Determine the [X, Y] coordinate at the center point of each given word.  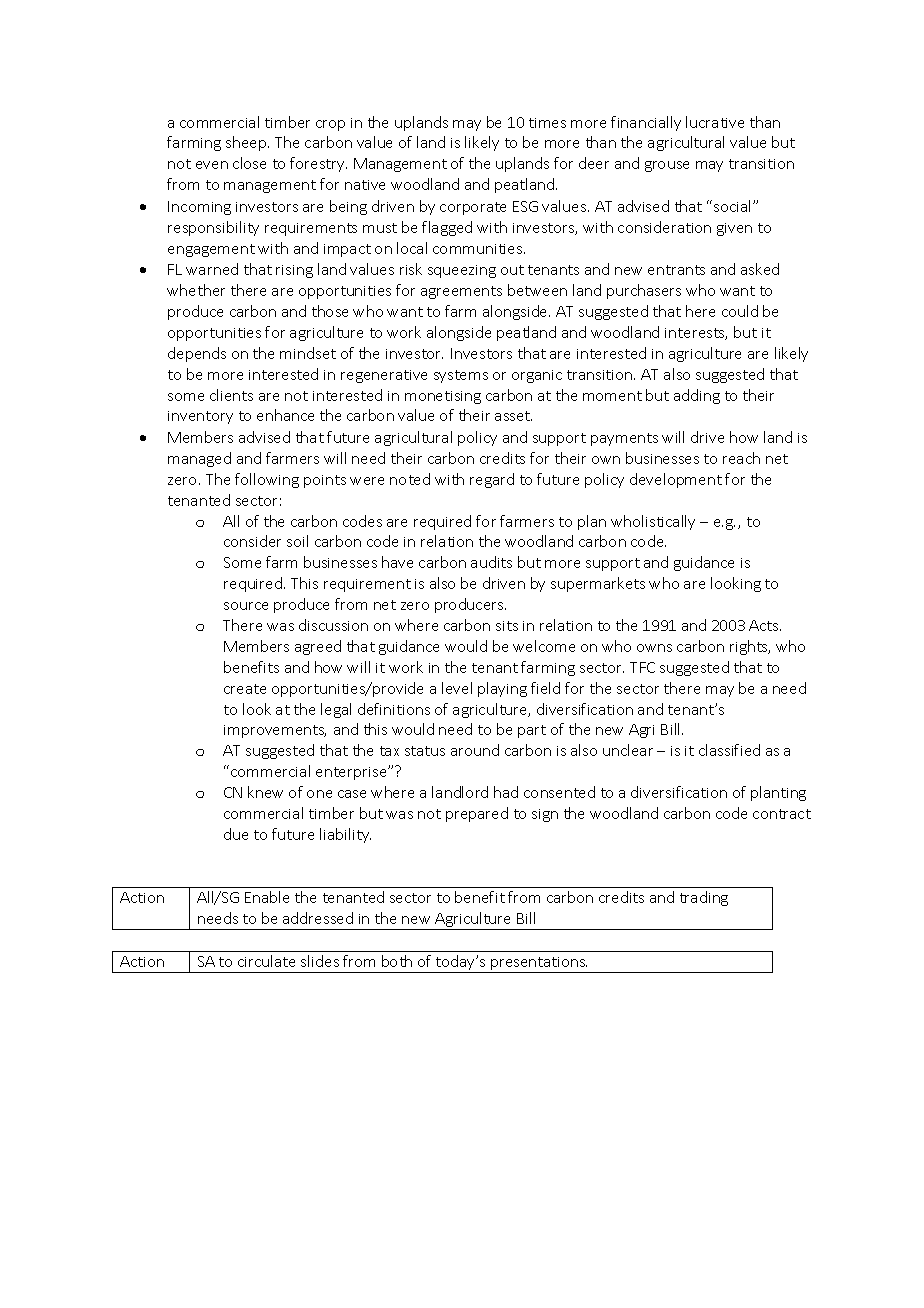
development [676, 480]
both [397, 961]
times [547, 123]
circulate [266, 961]
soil [297, 541]
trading [704, 898]
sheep [247, 143]
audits [491, 562]
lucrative [715, 122]
